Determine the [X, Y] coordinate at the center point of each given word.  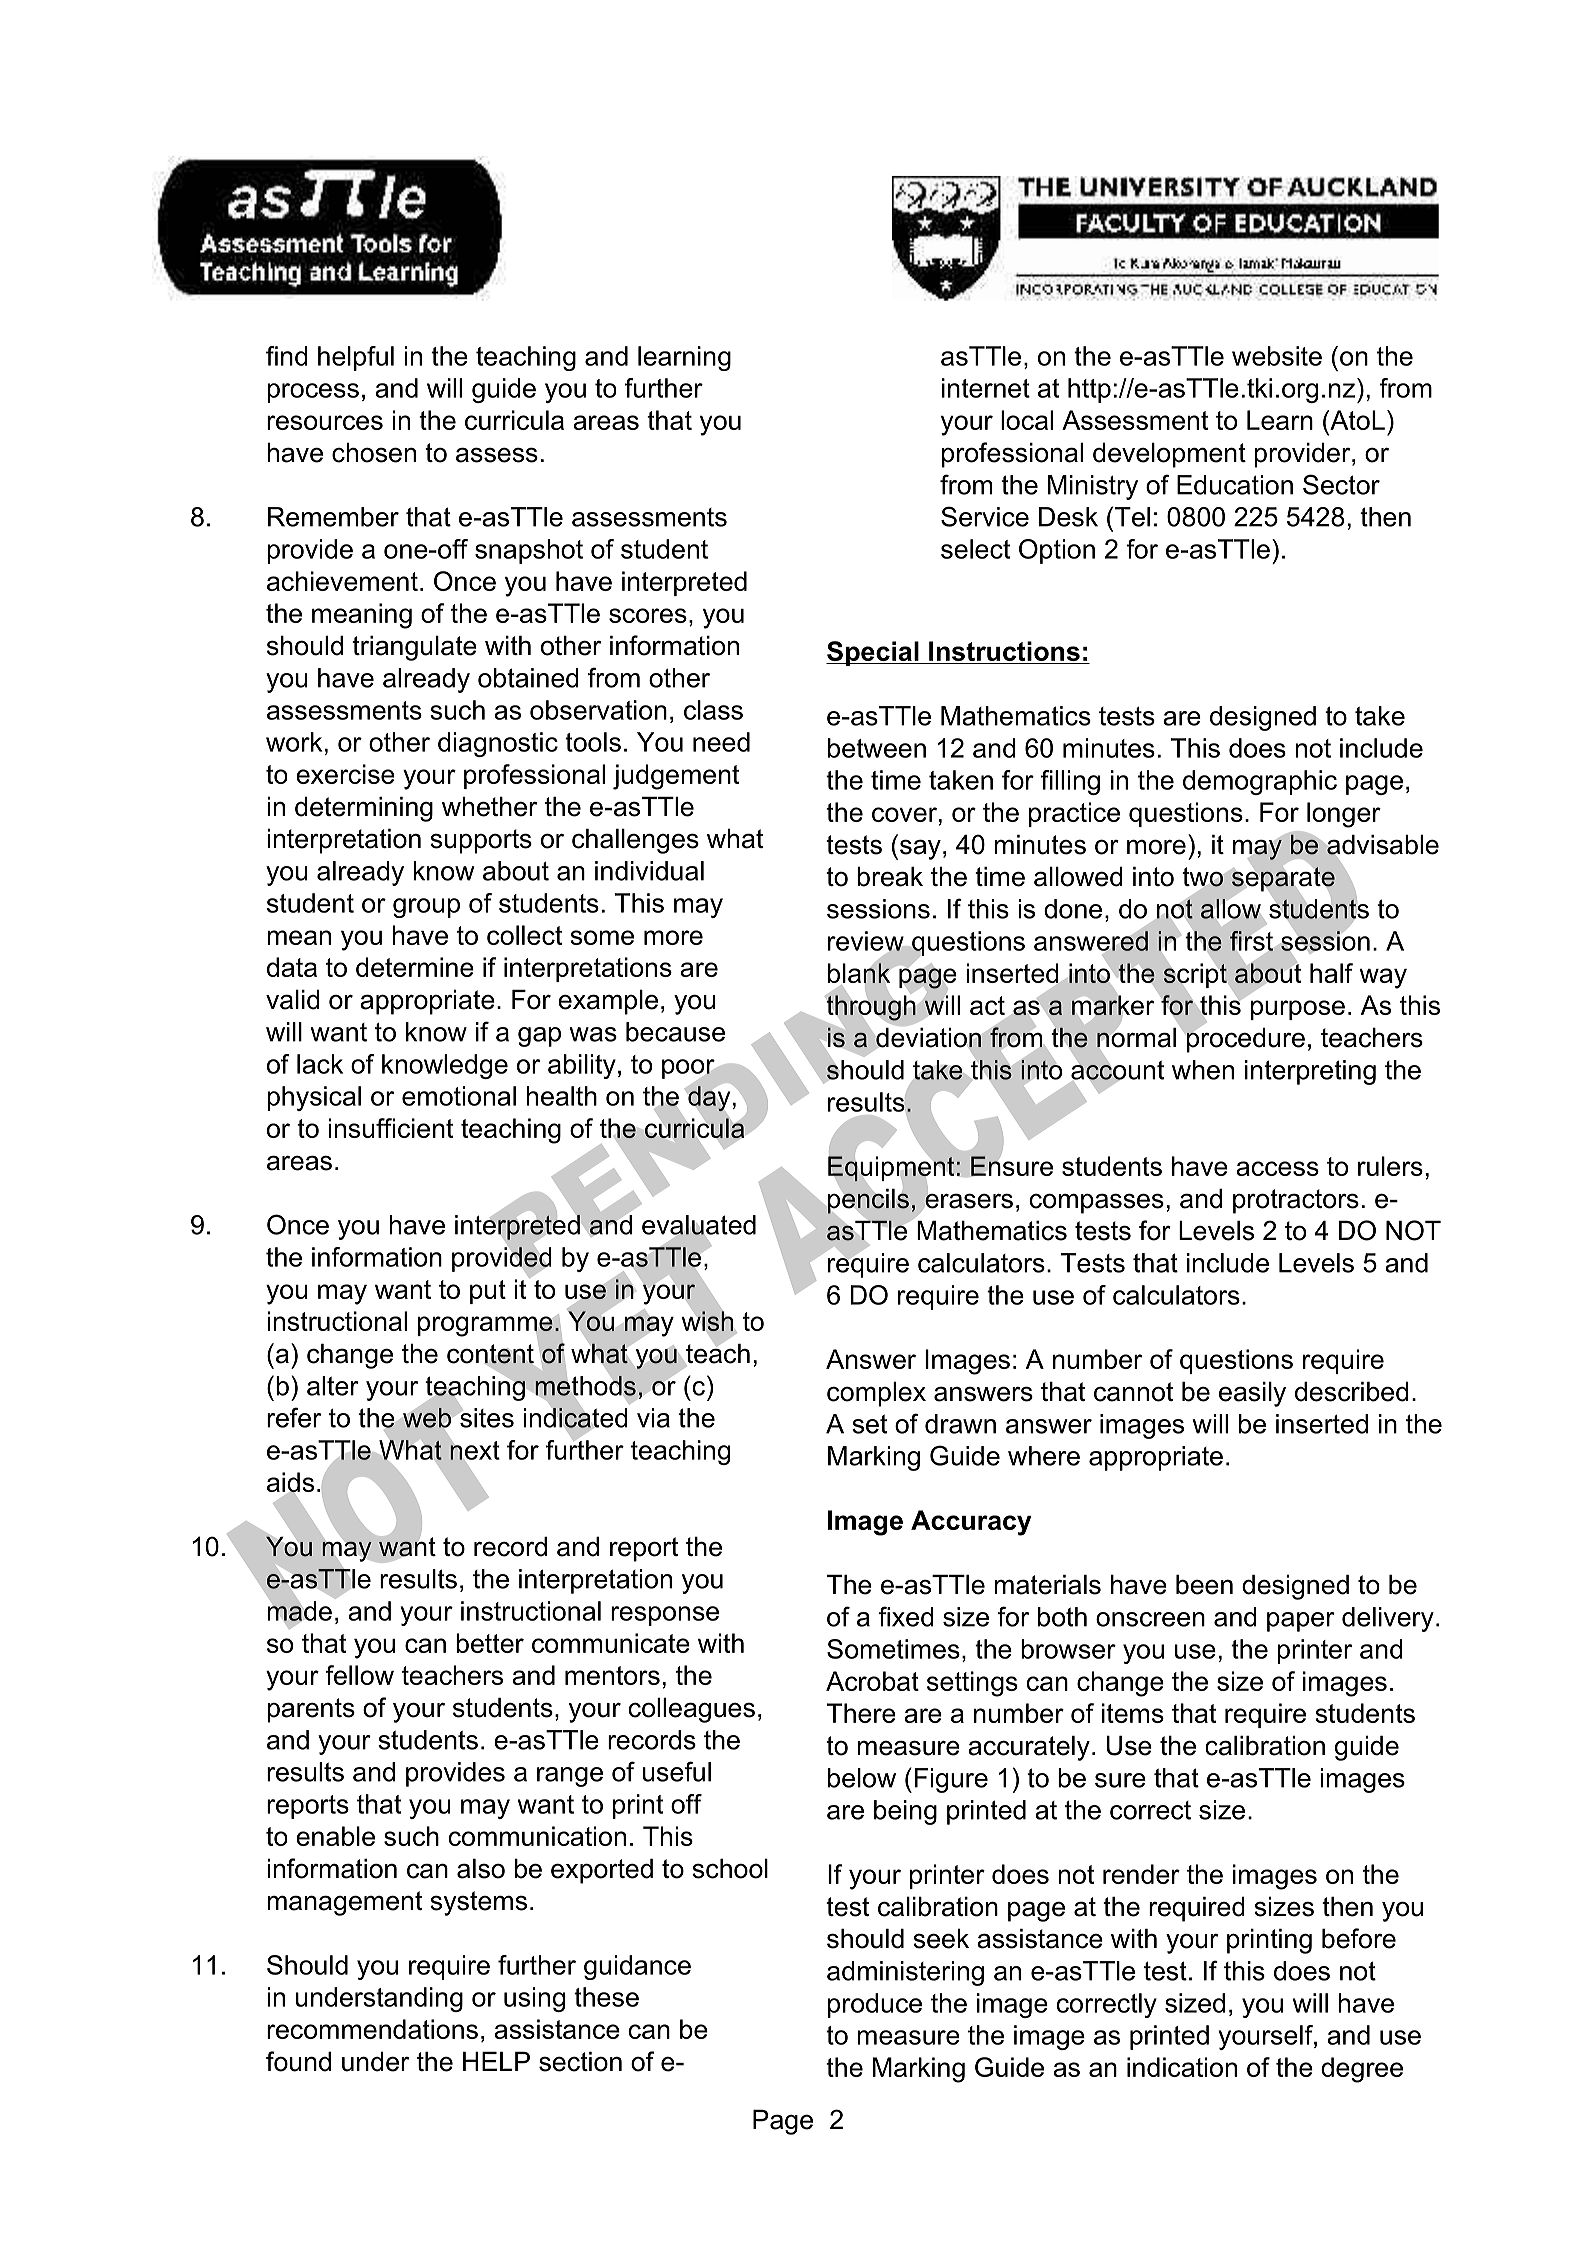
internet [986, 388]
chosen [374, 453]
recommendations [372, 2029]
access [1277, 1168]
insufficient [390, 1128]
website [1277, 356]
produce [875, 2005]
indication [1182, 2067]
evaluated [699, 1226]
